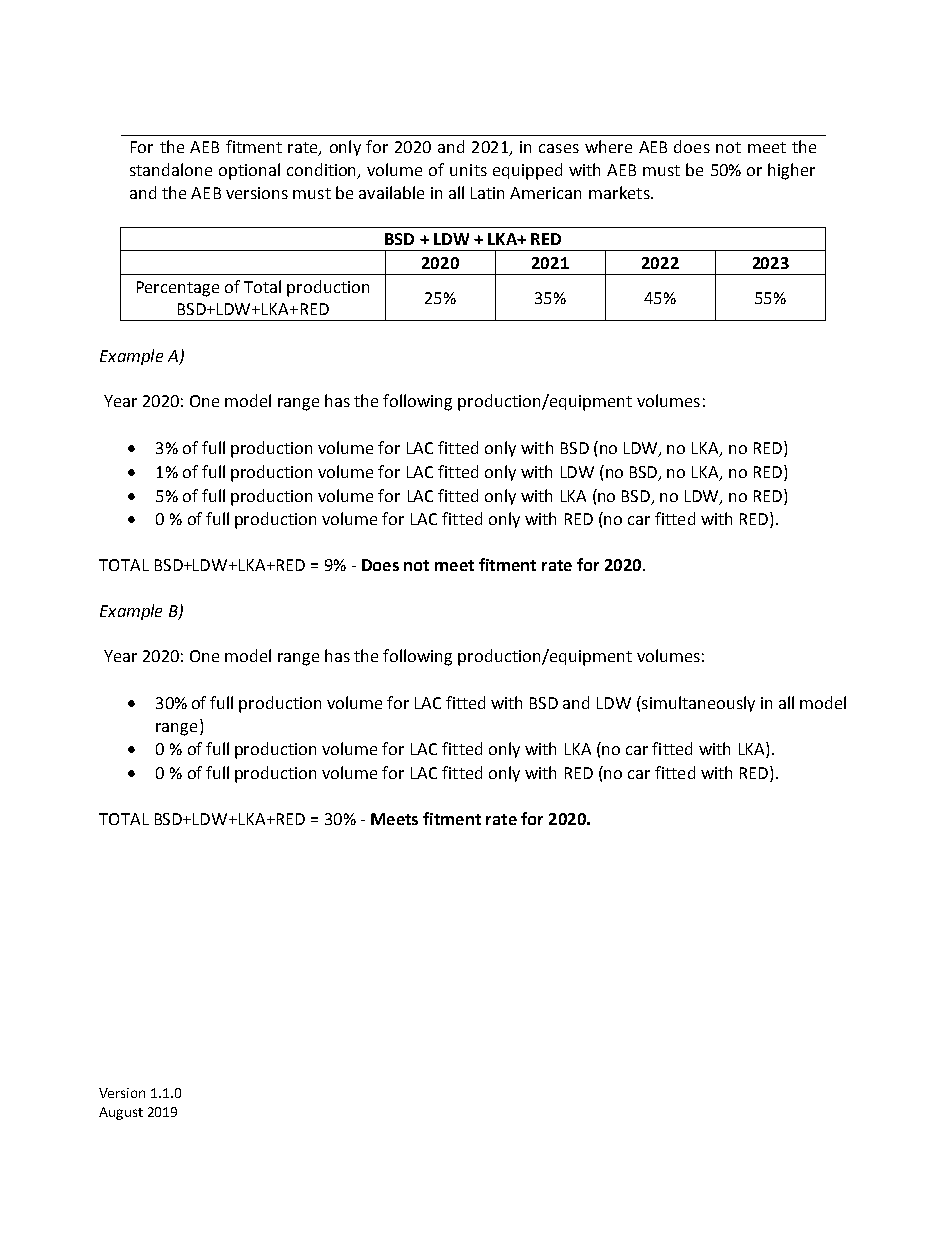  Describe the element at coordinates (620, 192) in the page. I see `markets` at that location.
